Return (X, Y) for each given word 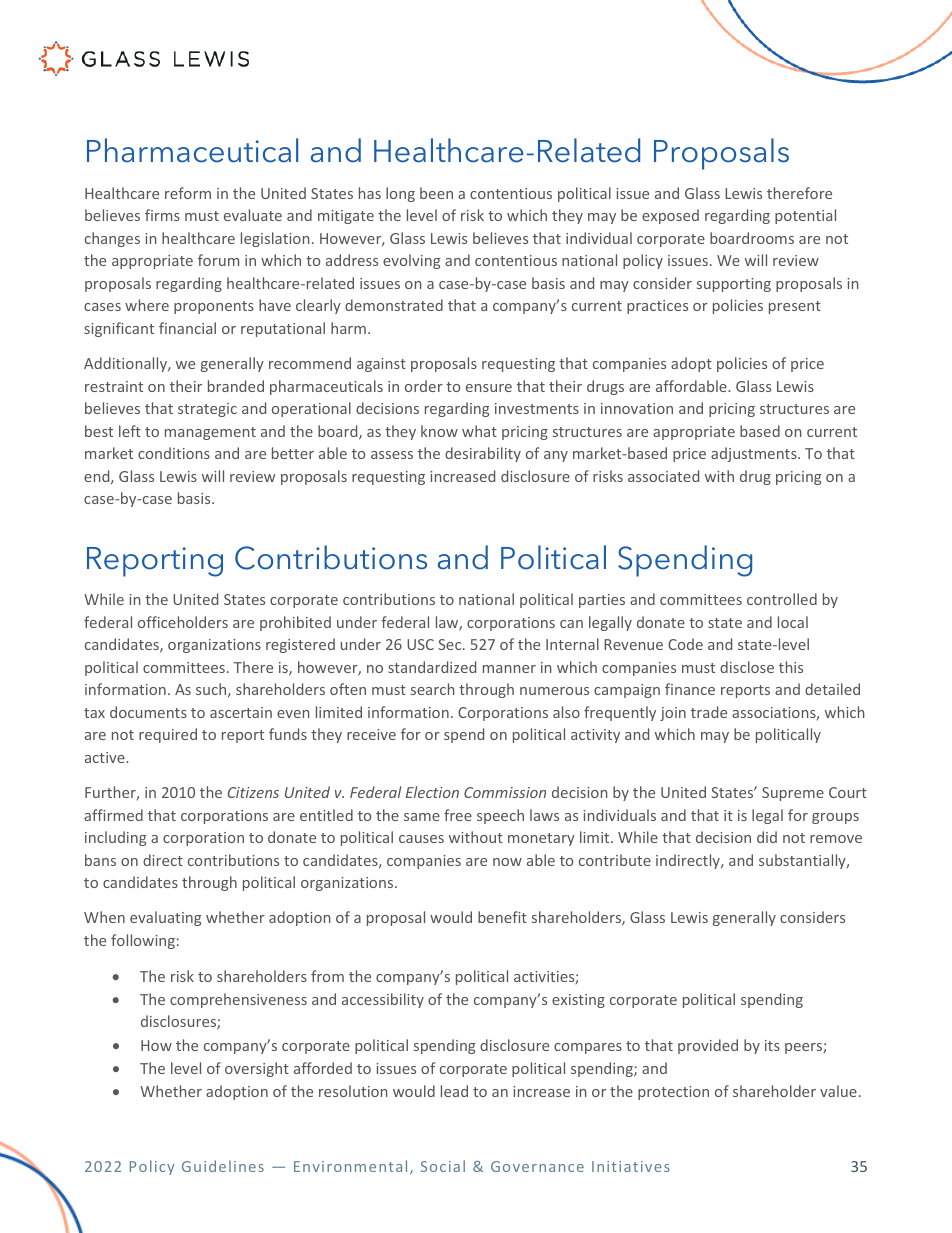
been (436, 193)
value (838, 1091)
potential (805, 216)
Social (443, 1166)
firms (162, 215)
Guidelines (223, 1166)
